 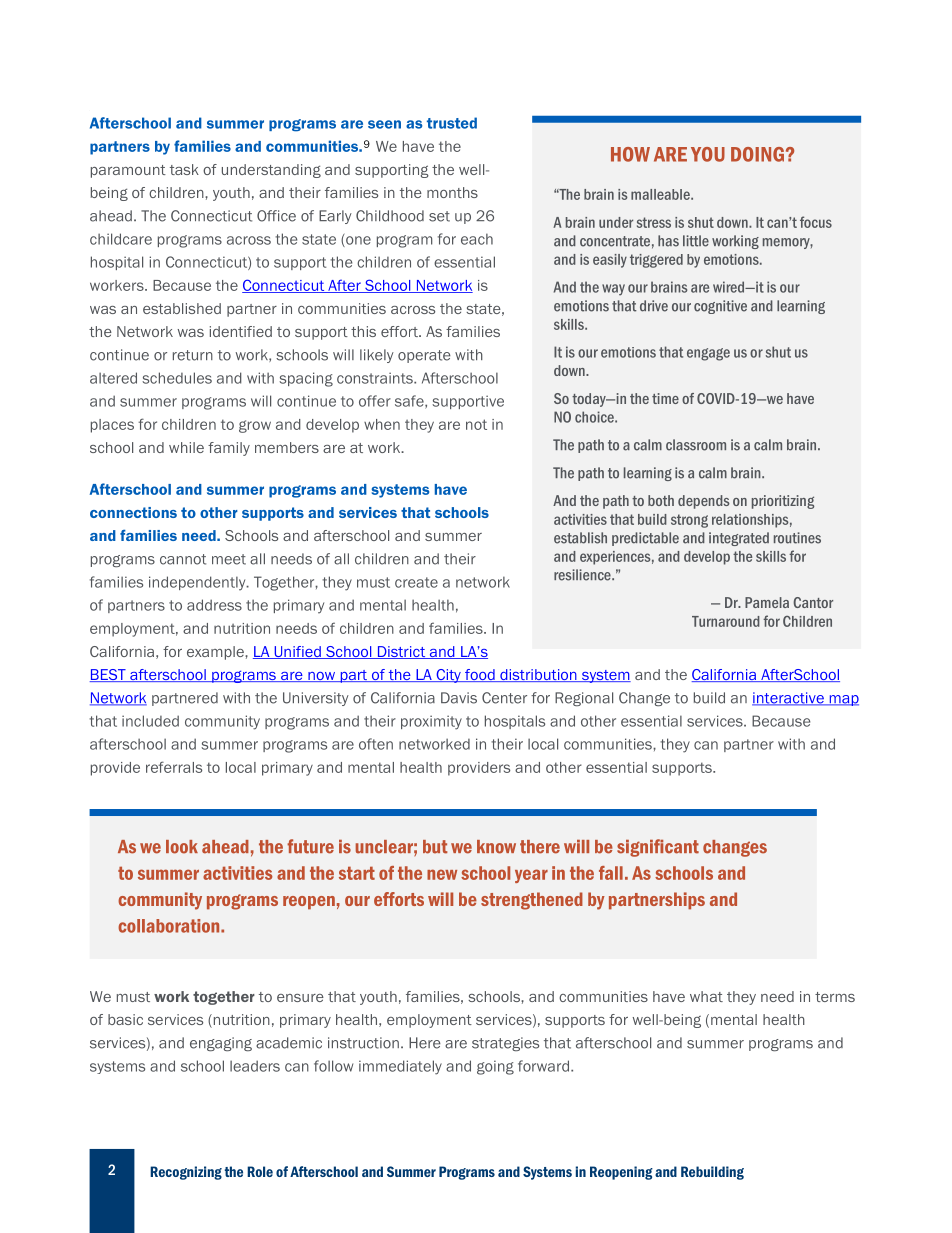 I want to click on task, so click(x=184, y=169).
